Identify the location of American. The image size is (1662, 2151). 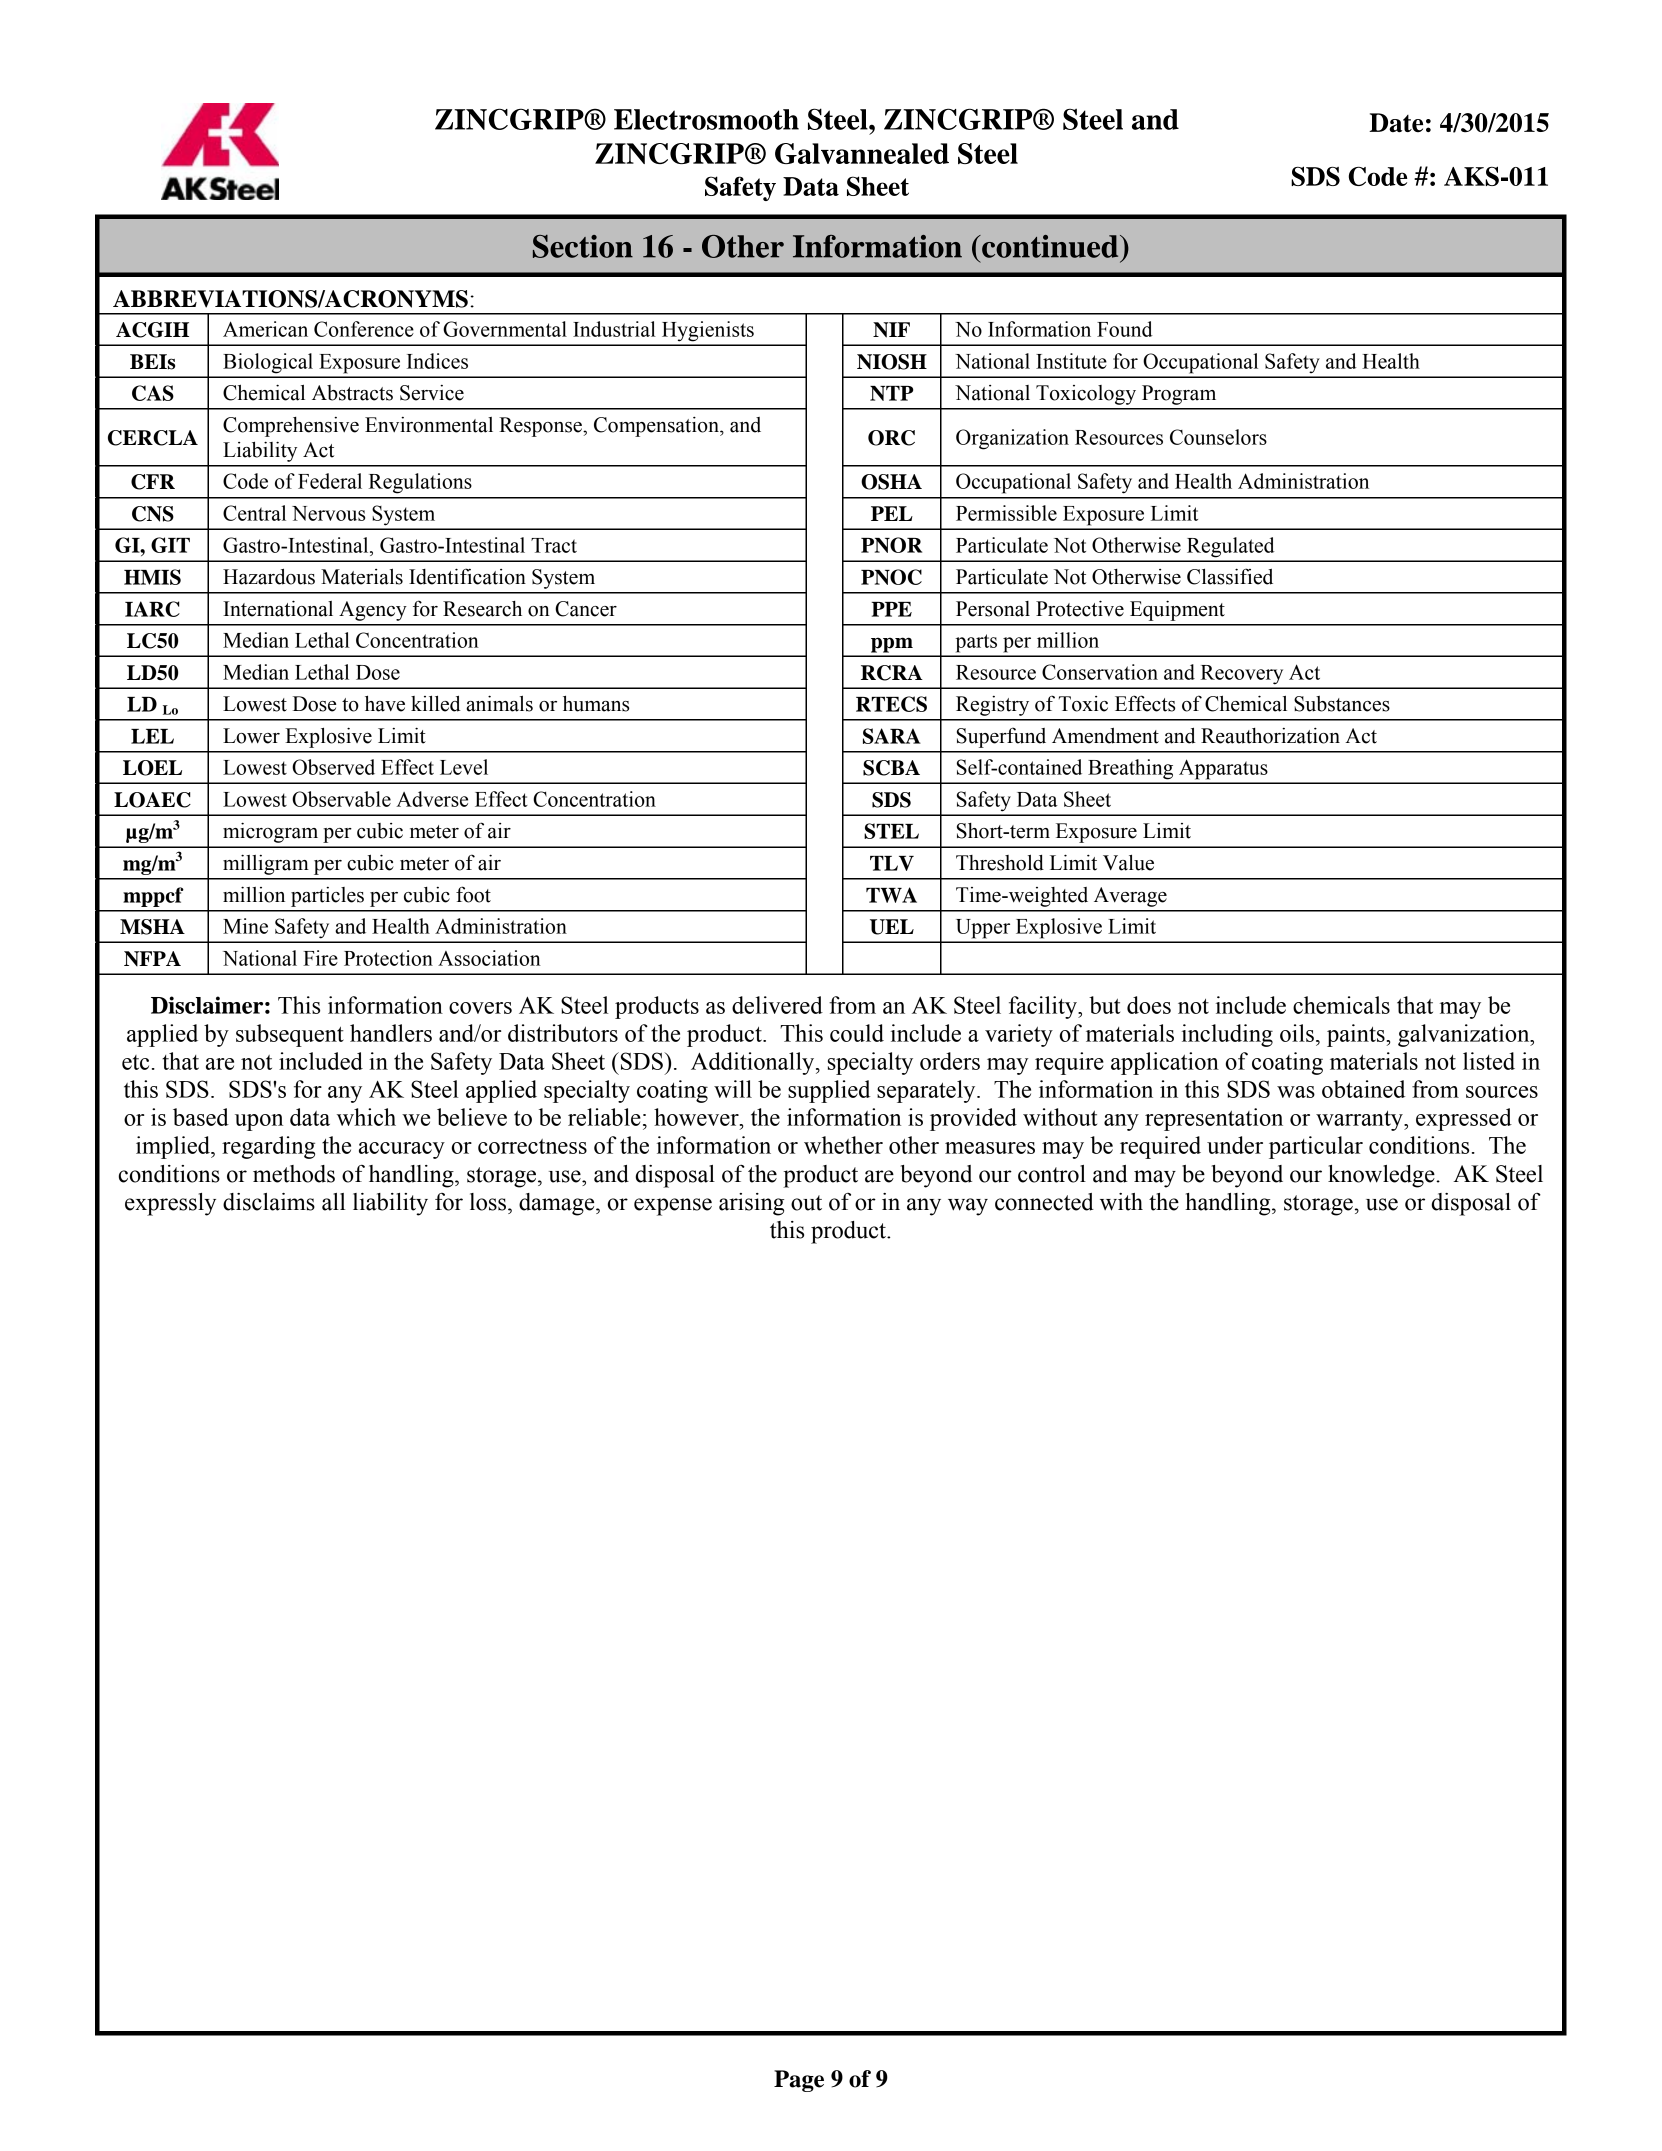
(265, 329).
